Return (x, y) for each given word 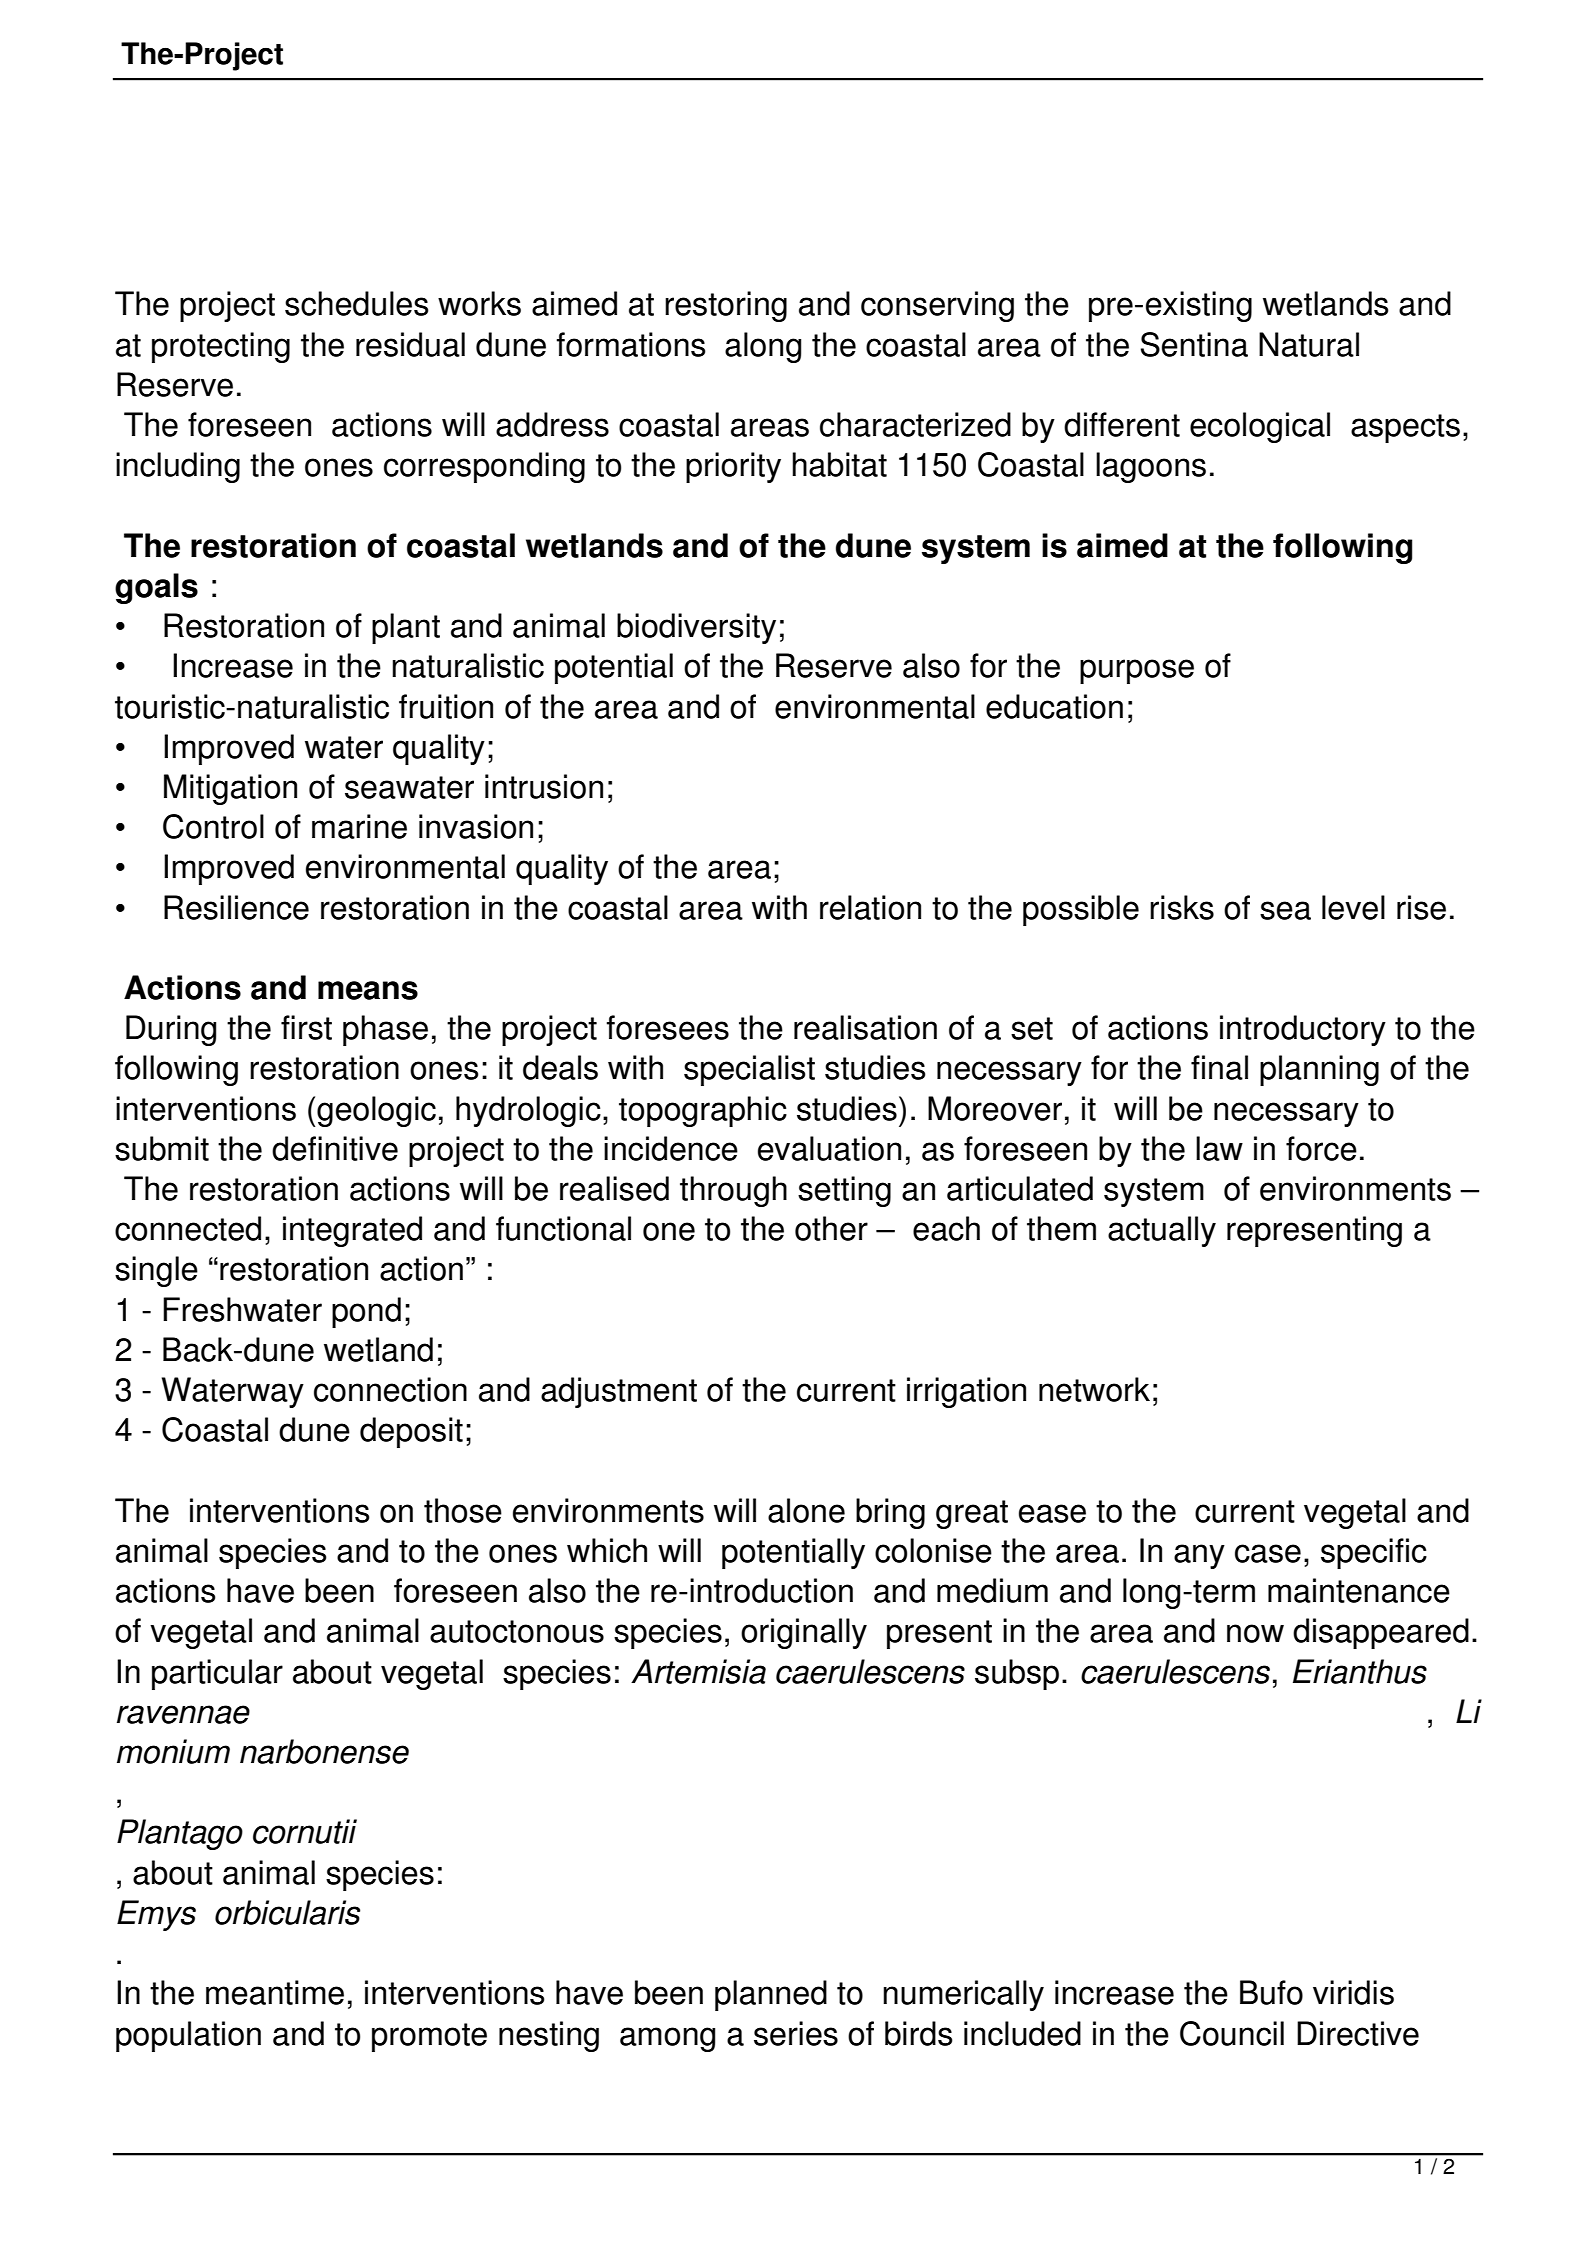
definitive (335, 1148)
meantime (275, 1992)
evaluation (829, 1148)
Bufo (1271, 1992)
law (1219, 1148)
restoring (726, 306)
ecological (1260, 427)
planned (771, 1995)
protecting (221, 347)
